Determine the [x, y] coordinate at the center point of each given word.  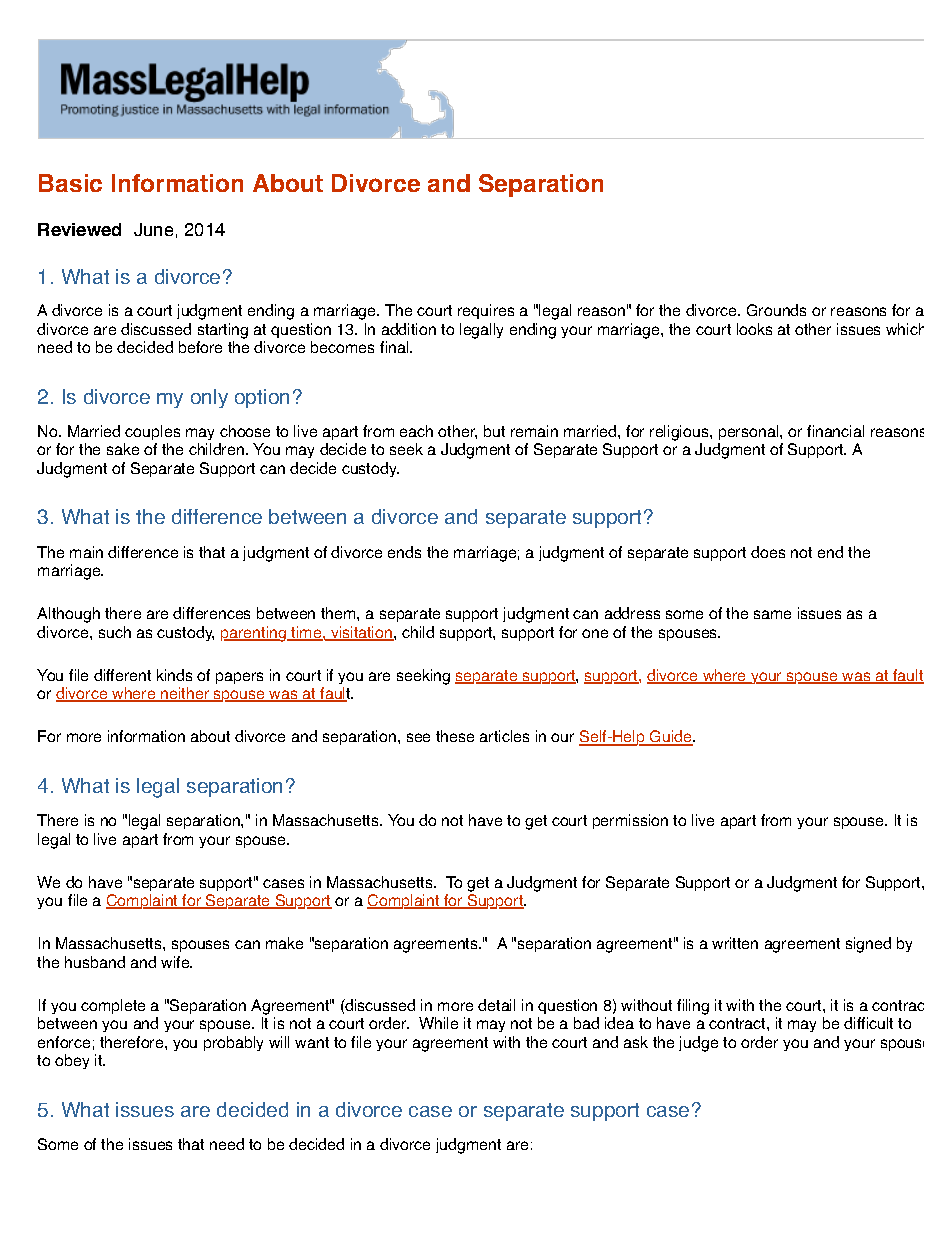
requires [486, 311]
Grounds [776, 310]
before [200, 347]
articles [504, 736]
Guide [671, 738]
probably [233, 1043]
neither [185, 694]
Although [68, 615]
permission [630, 821]
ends [404, 552]
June [153, 229]
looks [754, 329]
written [735, 943]
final [395, 347]
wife [176, 962]
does [768, 552]
